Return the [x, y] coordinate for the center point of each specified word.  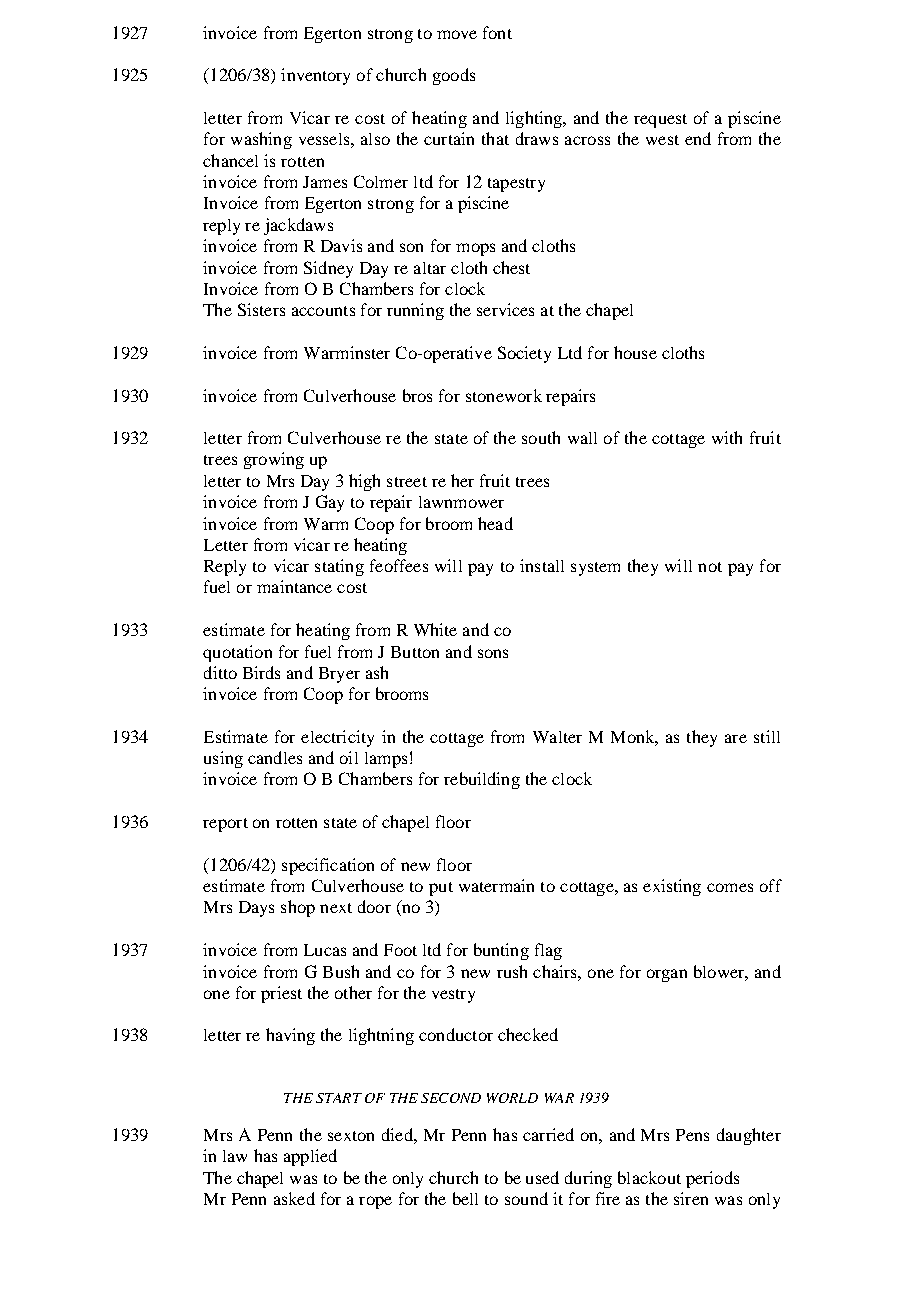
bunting [501, 951]
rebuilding [482, 780]
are [736, 738]
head [495, 523]
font [497, 32]
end [698, 138]
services [505, 309]
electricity [337, 738]
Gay [330, 503]
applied [310, 1157]
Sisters [261, 309]
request [660, 121]
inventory [315, 76]
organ [667, 975]
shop [298, 908]
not [710, 567]
